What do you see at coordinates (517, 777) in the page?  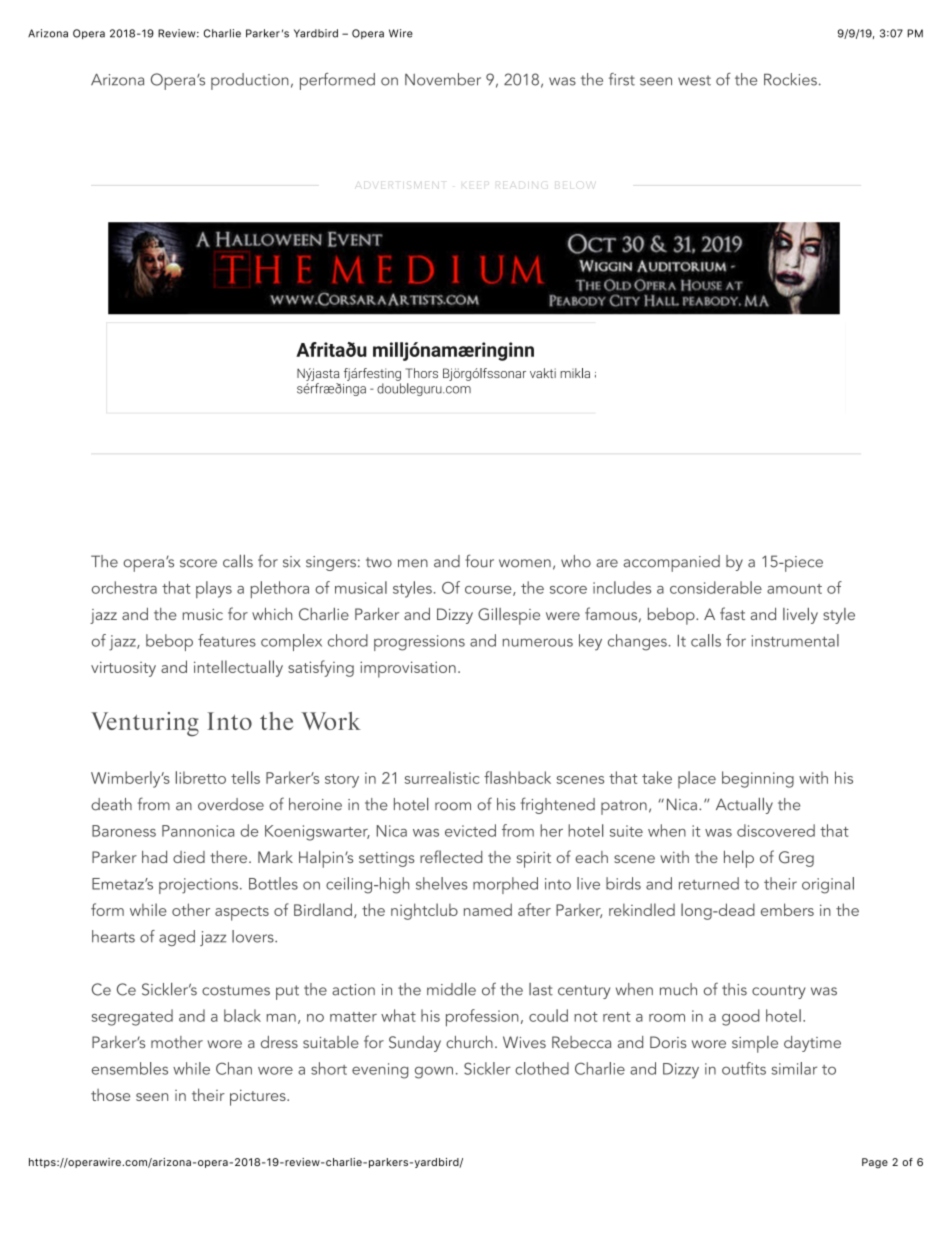 I see `flashback` at bounding box center [517, 777].
